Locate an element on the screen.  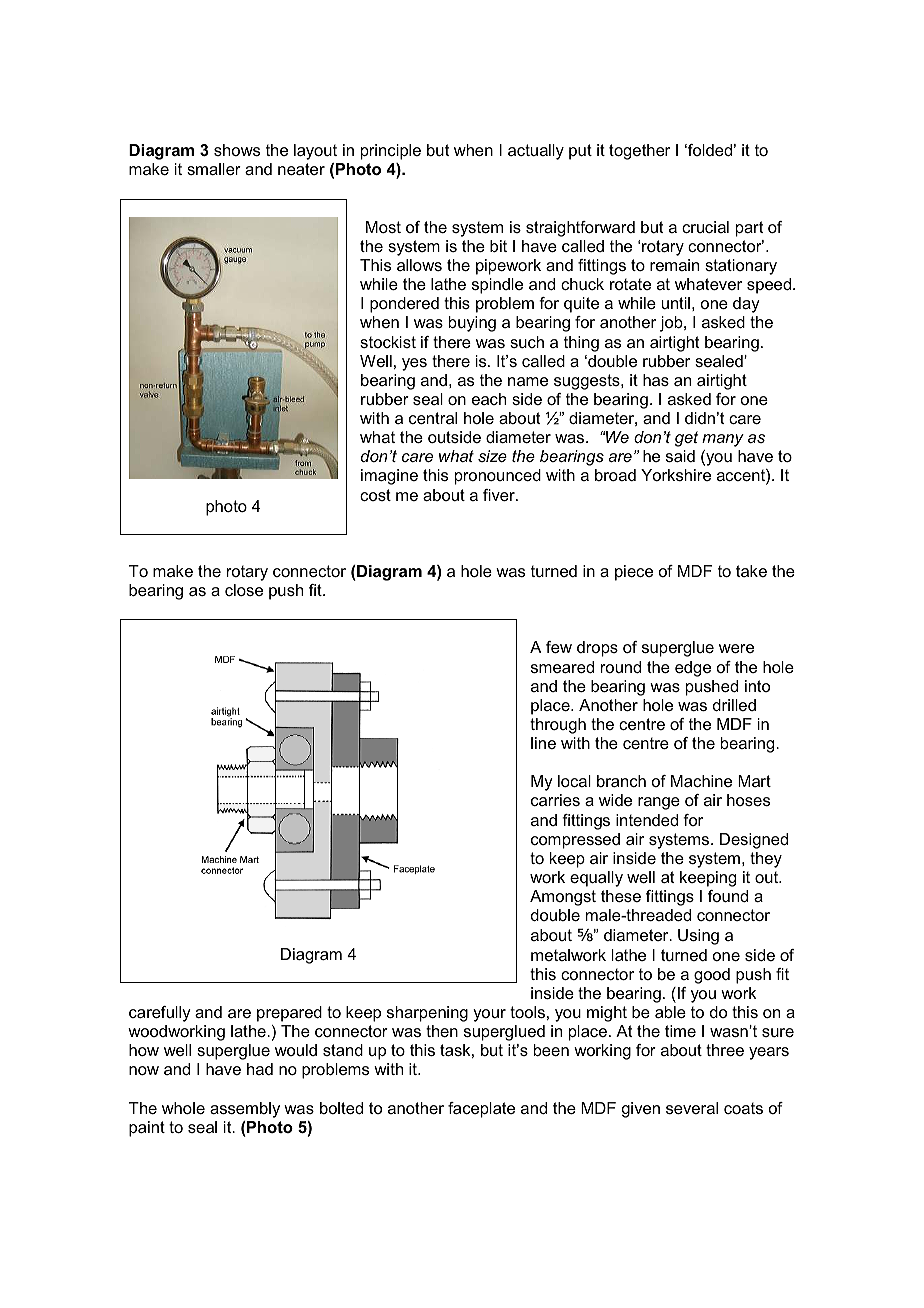
several is located at coordinates (692, 1108).
